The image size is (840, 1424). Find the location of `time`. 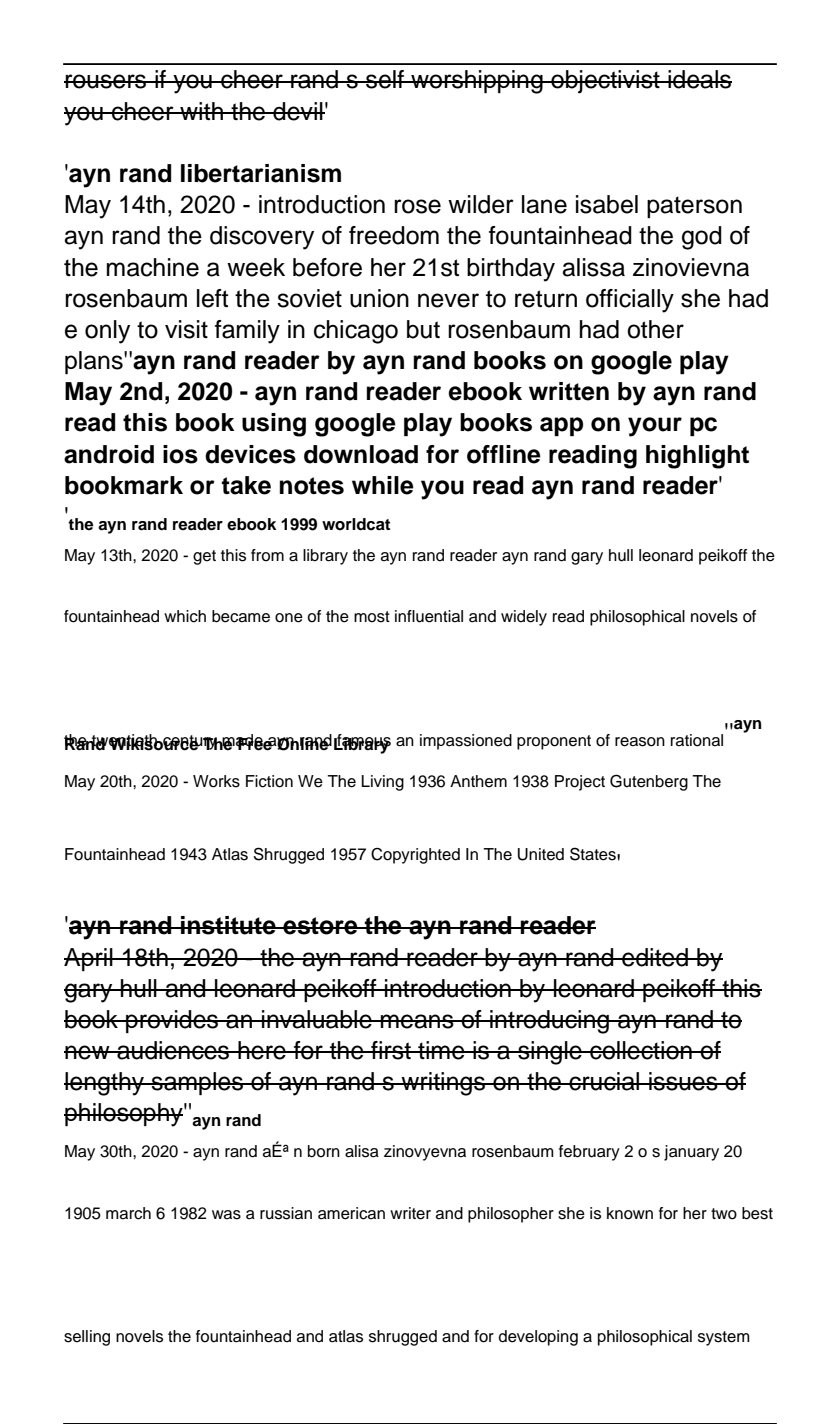

time is located at coordinates (441, 1050).
